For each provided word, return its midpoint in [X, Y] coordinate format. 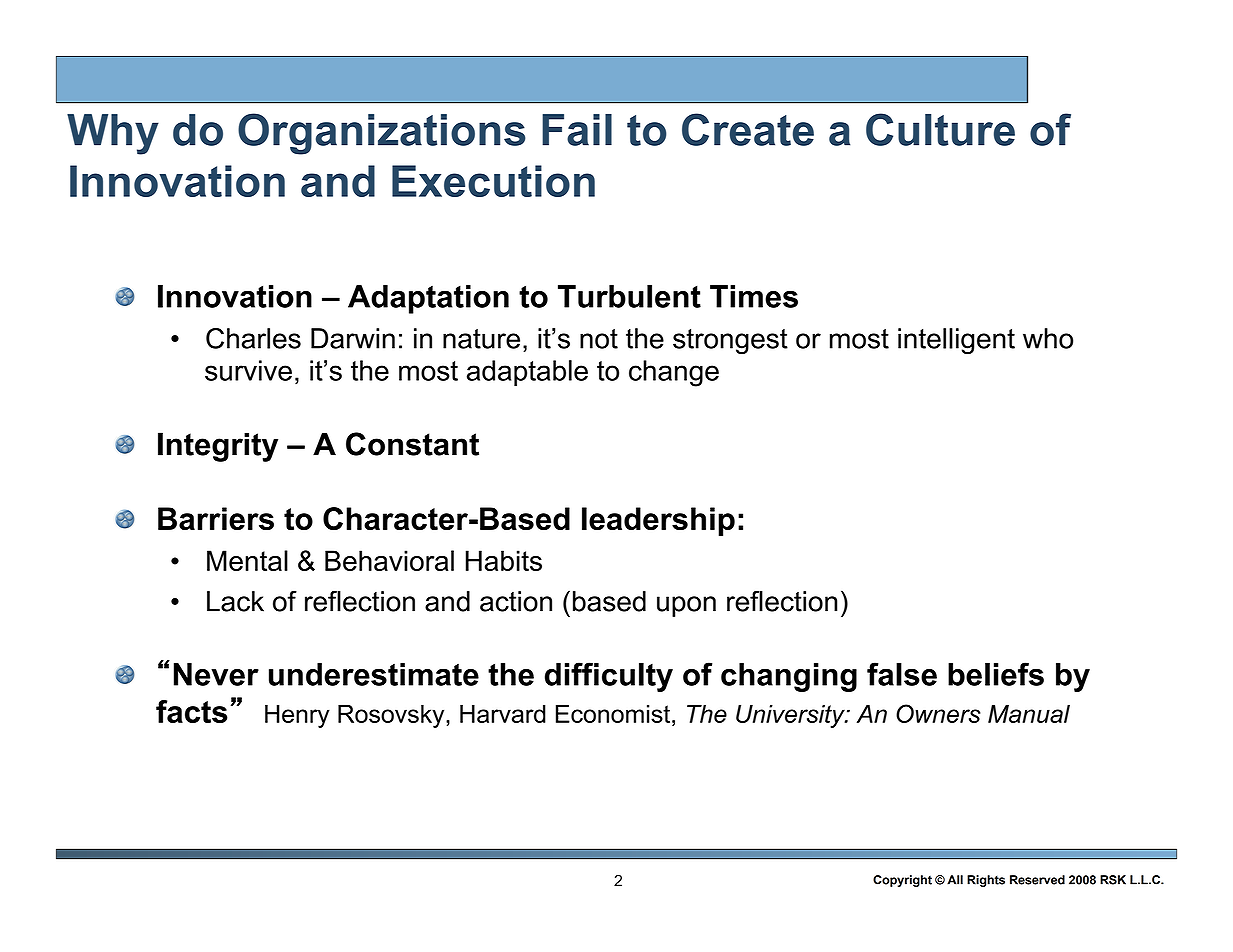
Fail [577, 130]
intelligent [956, 341]
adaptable [527, 373]
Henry [297, 716]
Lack [235, 601]
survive [248, 370]
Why [113, 134]
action [516, 601]
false [902, 674]
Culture [940, 129]
